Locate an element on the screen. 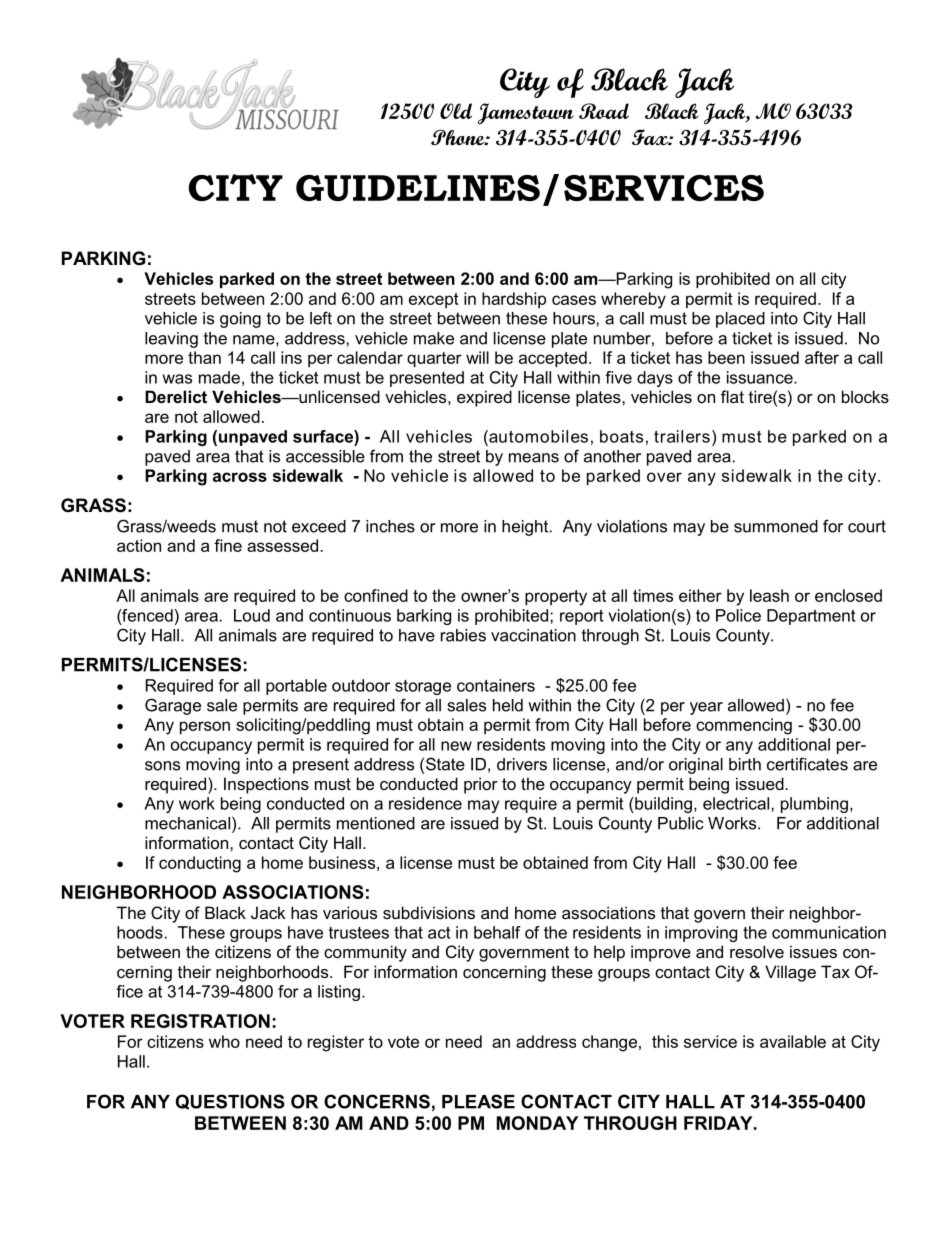 Image resolution: width=952 pixels, height=1233 pixels. prior is located at coordinates (481, 785).
